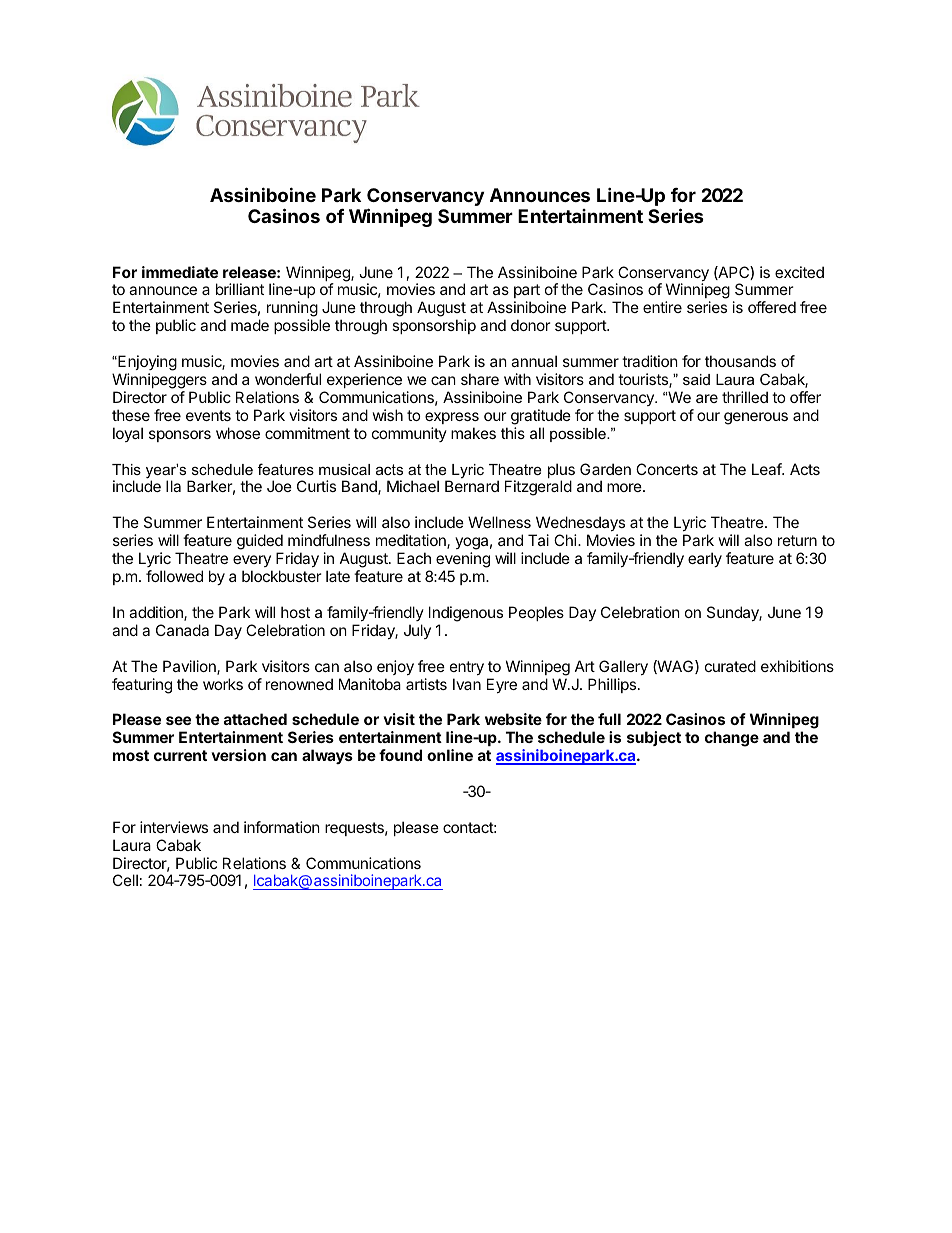  Describe the element at coordinates (662, 307) in the image. I see `entire` at that location.
